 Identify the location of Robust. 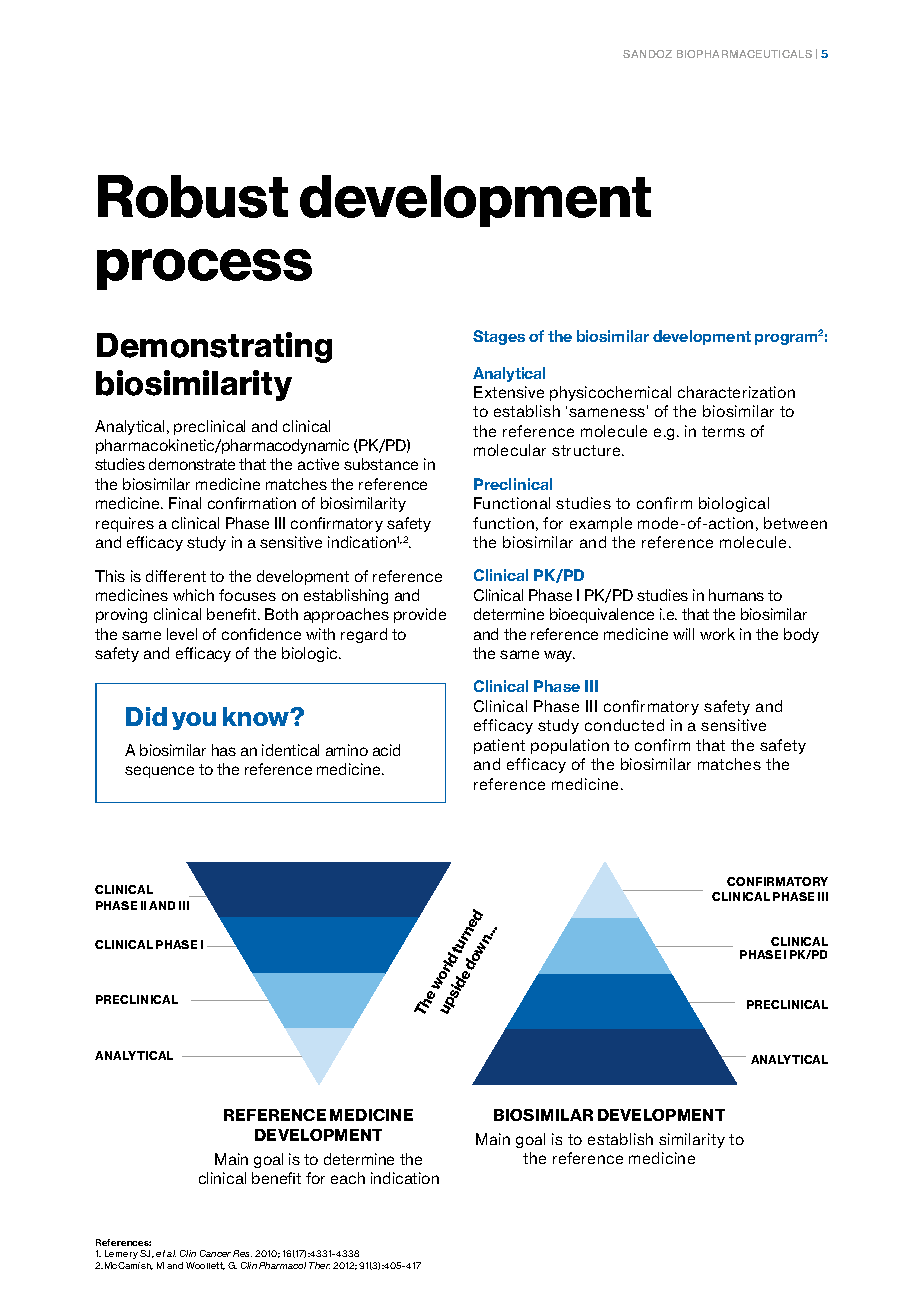
(193, 196).
